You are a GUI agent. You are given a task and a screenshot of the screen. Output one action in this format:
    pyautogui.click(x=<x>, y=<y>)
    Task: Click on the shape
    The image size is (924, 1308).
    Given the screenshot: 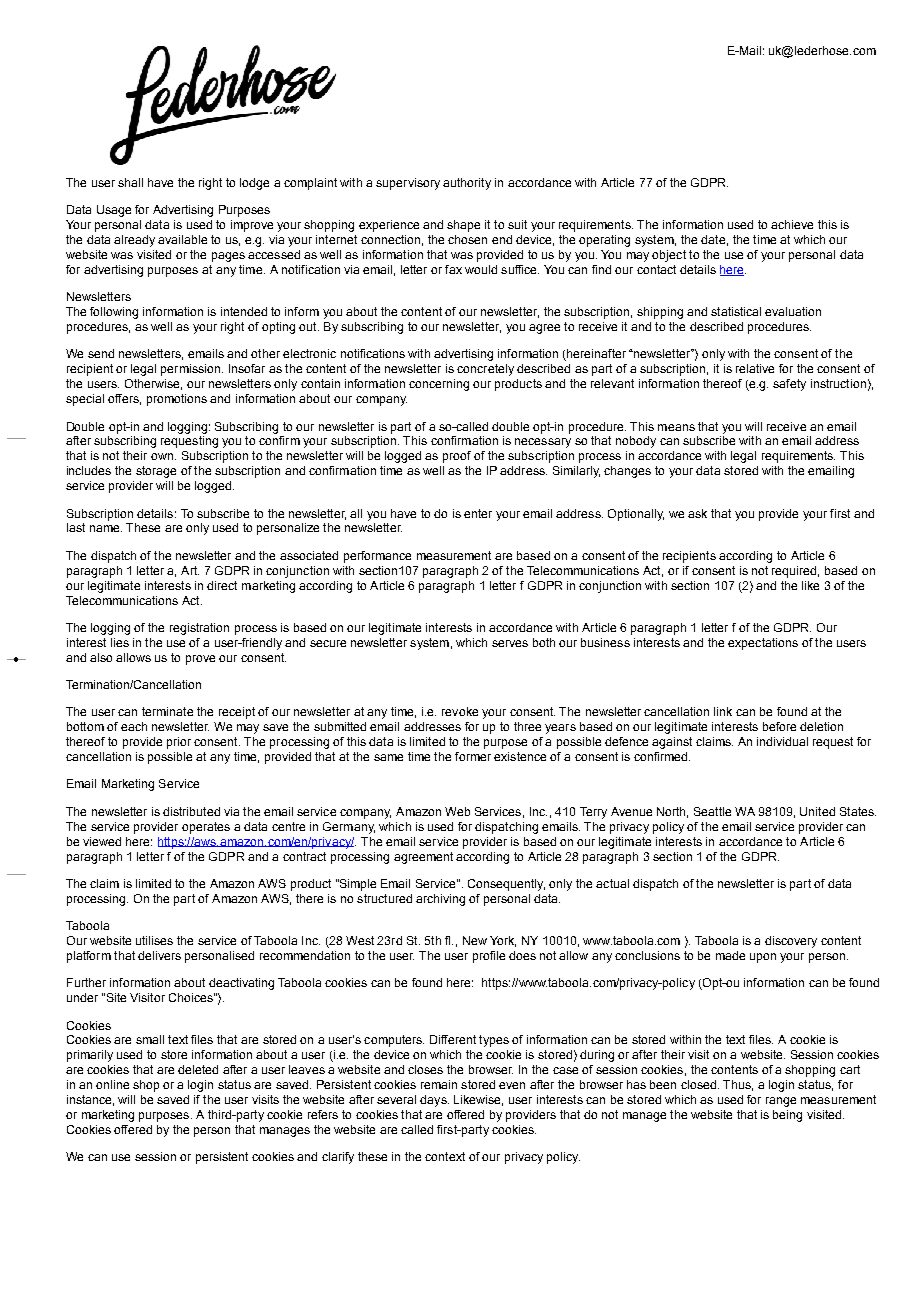 What is the action you would take?
    pyautogui.click(x=463, y=226)
